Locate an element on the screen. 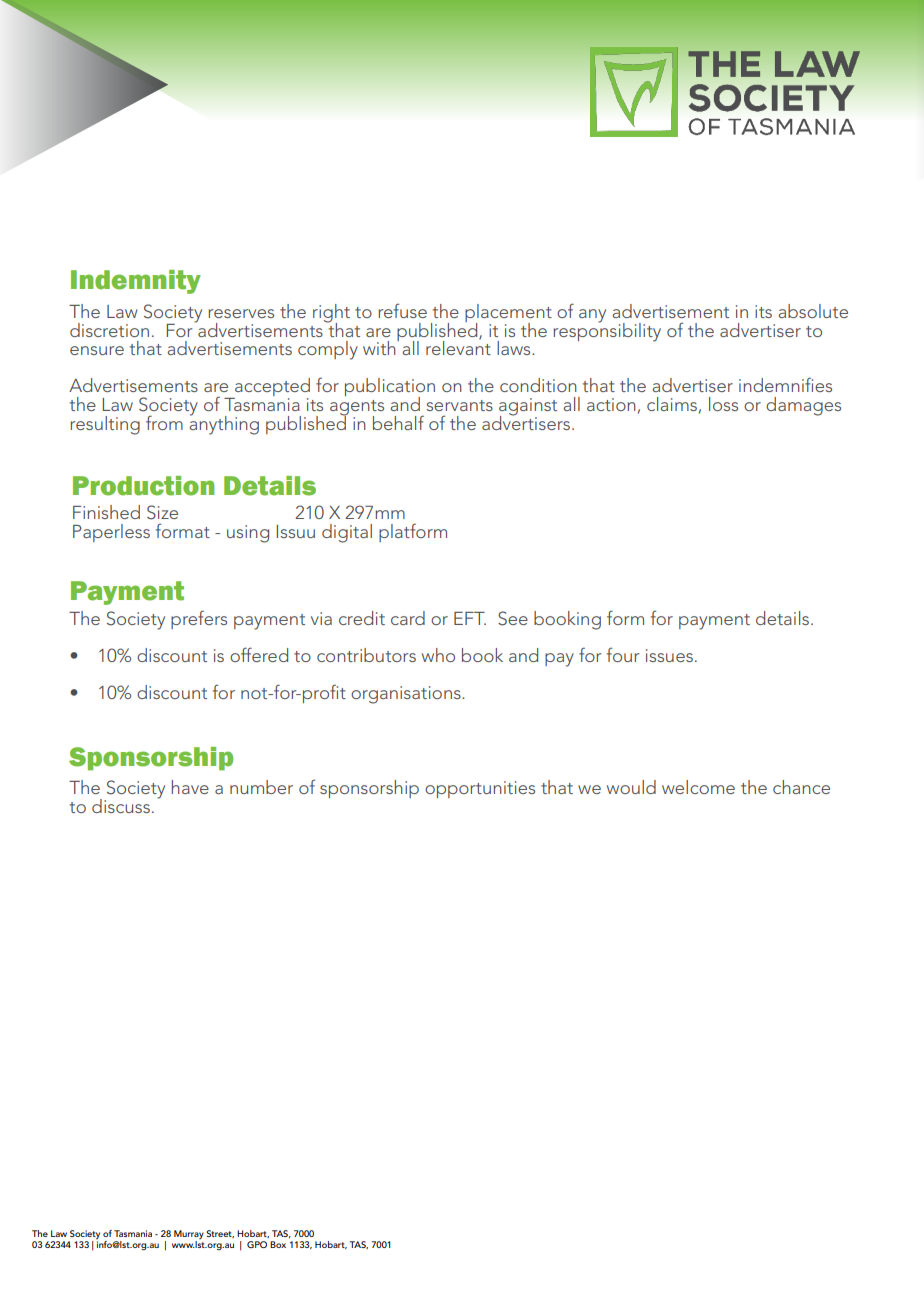 Image resolution: width=924 pixels, height=1308 pixels. chance is located at coordinates (801, 787).
